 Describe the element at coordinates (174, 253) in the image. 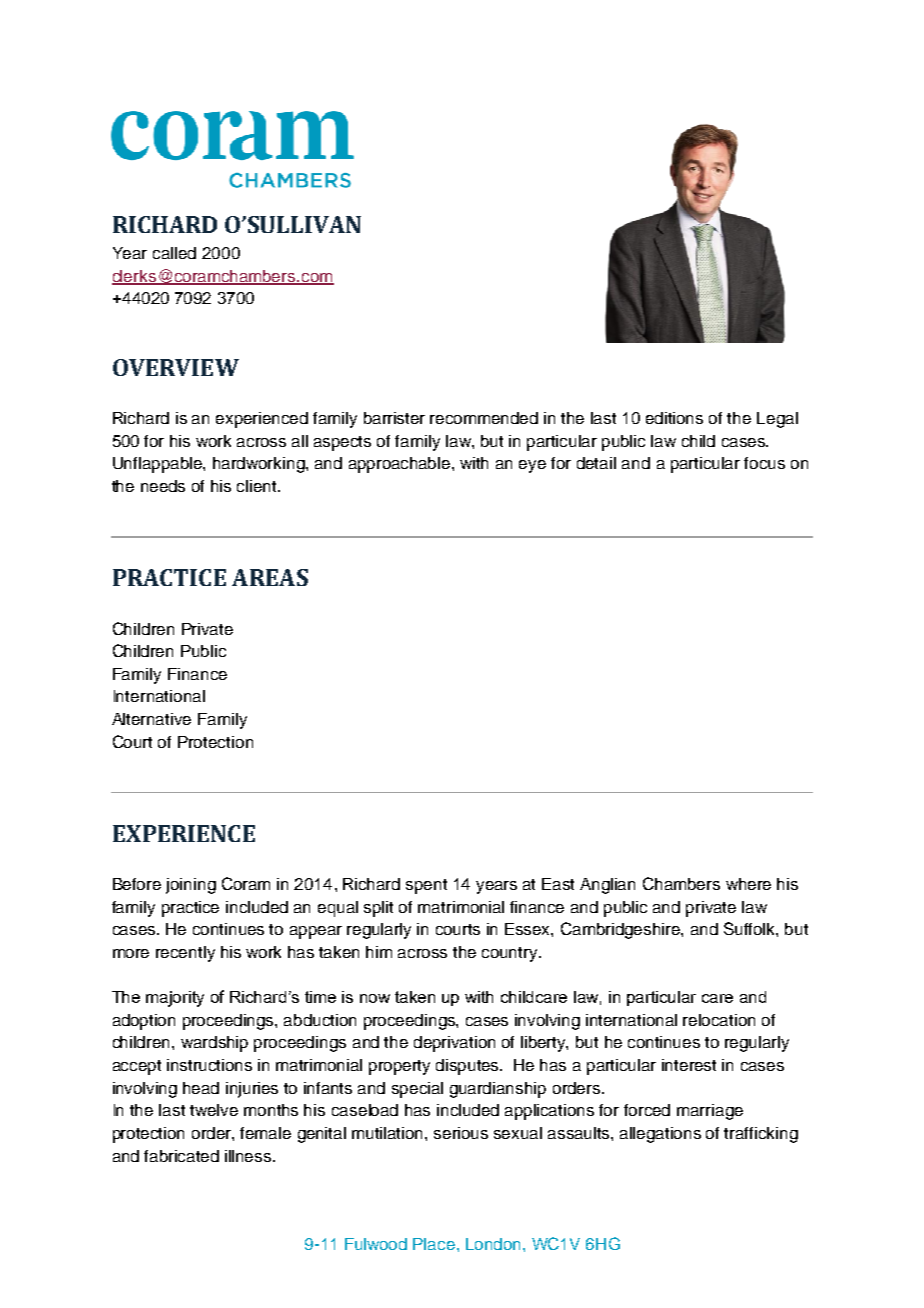

I see `called` at that location.
